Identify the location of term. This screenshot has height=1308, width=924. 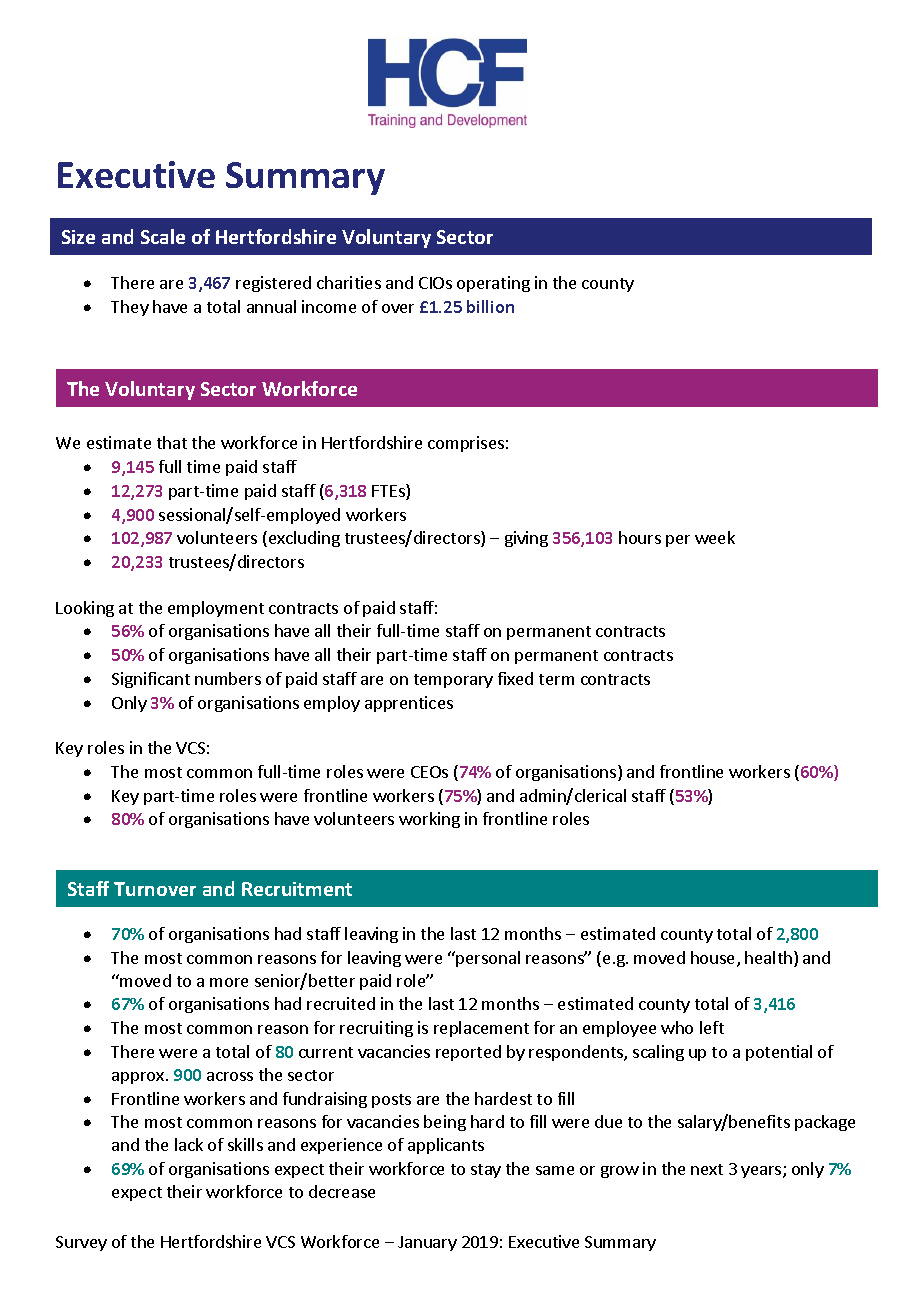
(556, 679).
